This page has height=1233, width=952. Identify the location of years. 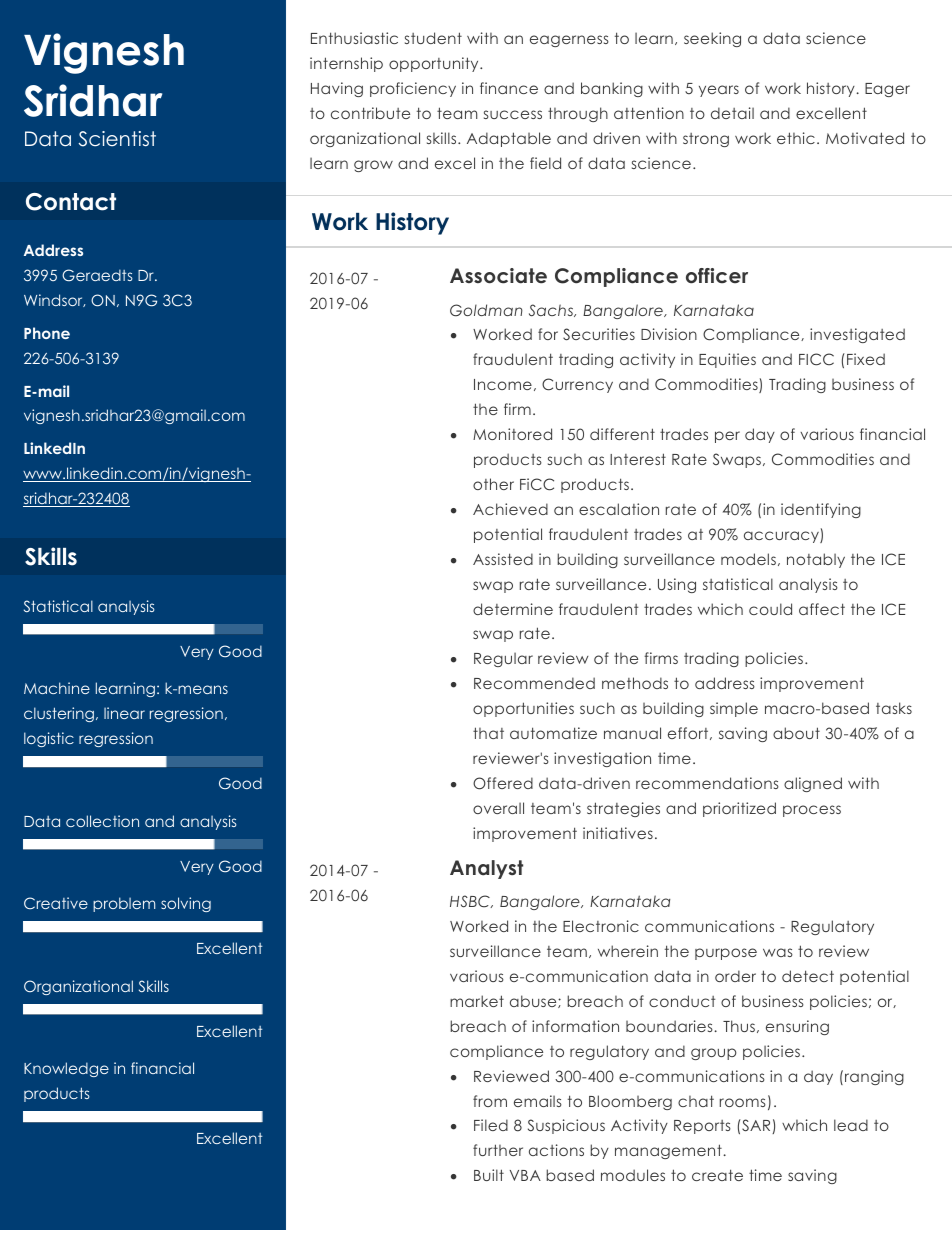
(719, 91).
